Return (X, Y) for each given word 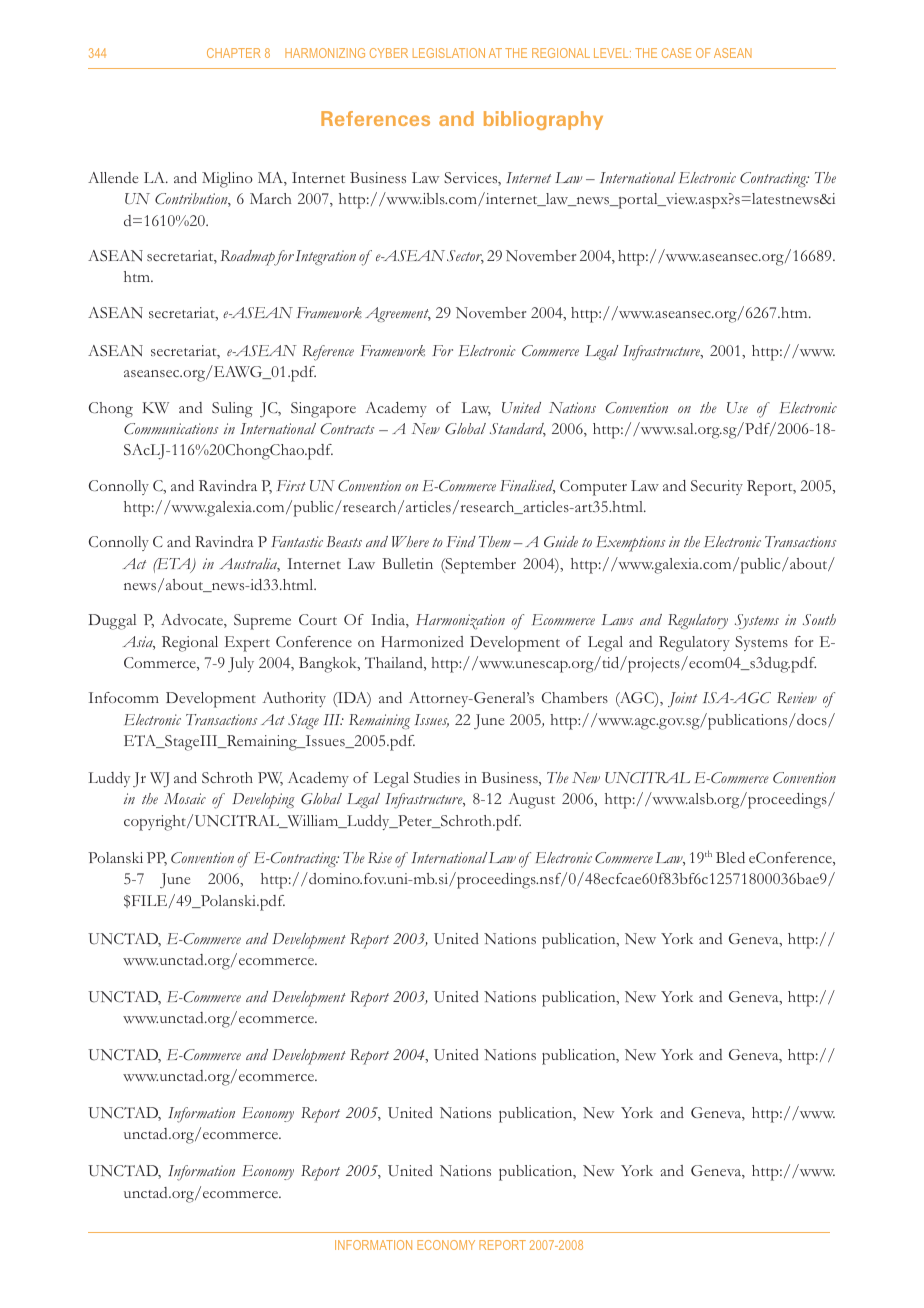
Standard (518, 430)
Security (717, 487)
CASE (676, 53)
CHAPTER (234, 53)
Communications (171, 429)
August (531, 801)
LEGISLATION (449, 53)
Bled (730, 857)
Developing (263, 801)
